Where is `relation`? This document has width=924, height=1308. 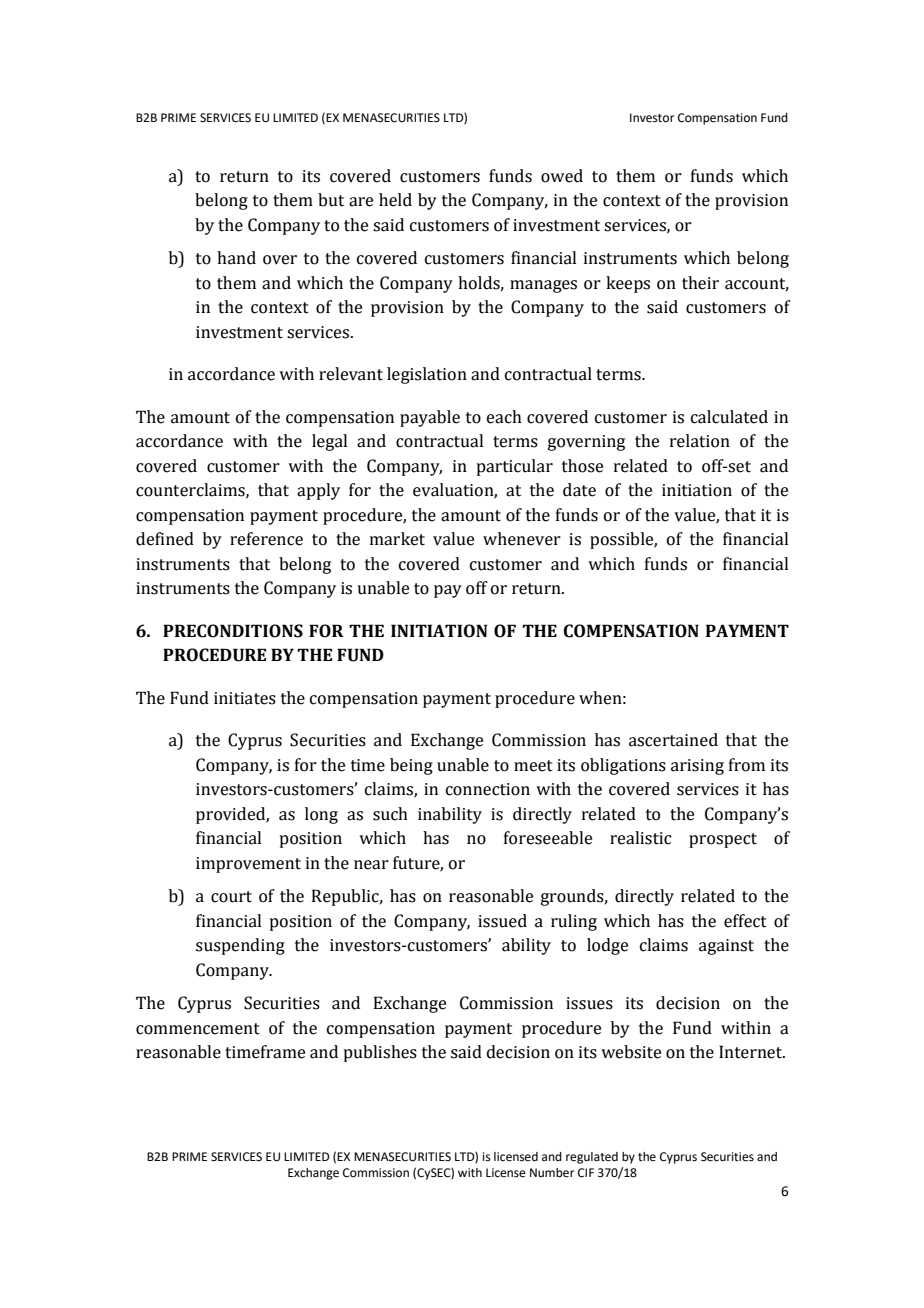 relation is located at coordinates (700, 441).
